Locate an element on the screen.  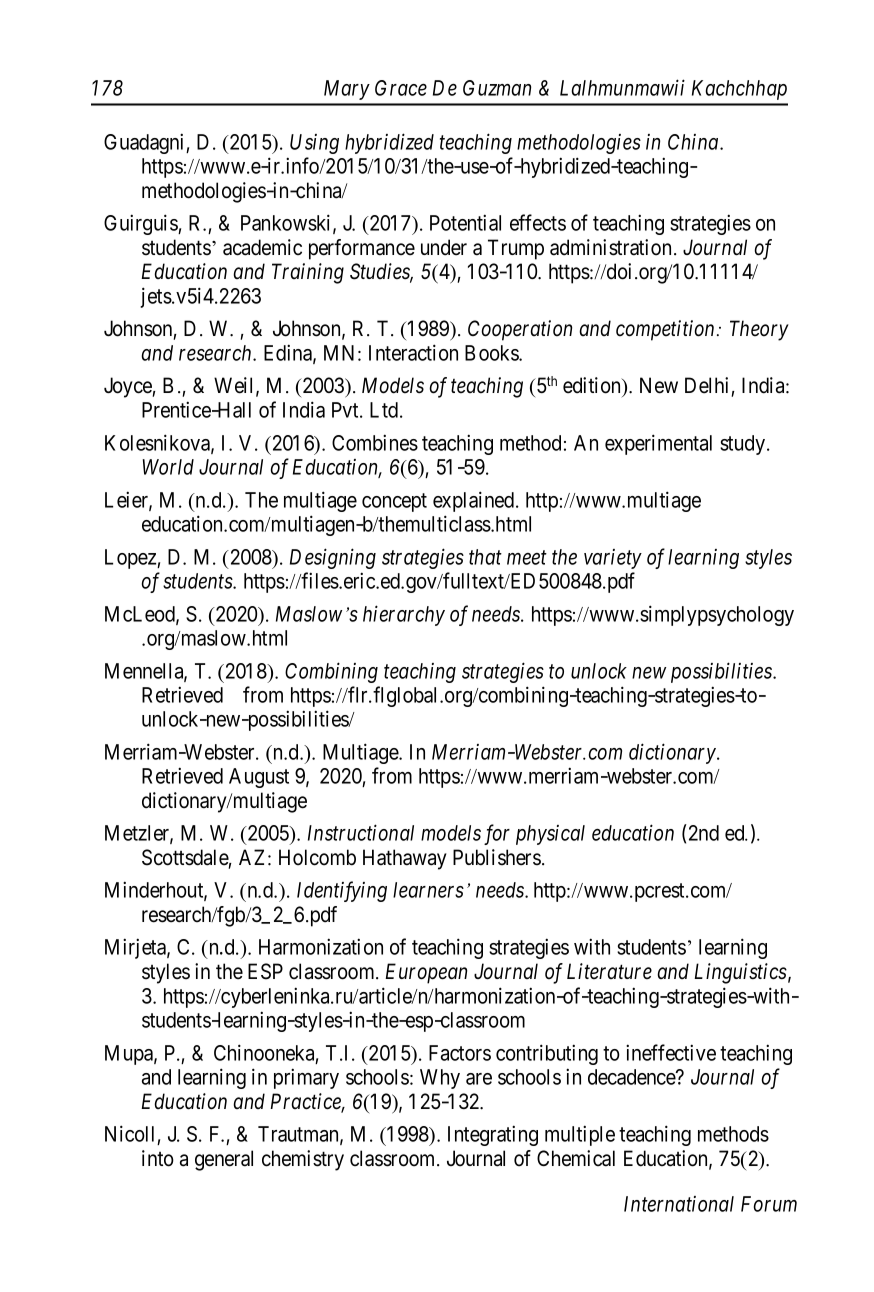
Guzman is located at coordinates (497, 88).
